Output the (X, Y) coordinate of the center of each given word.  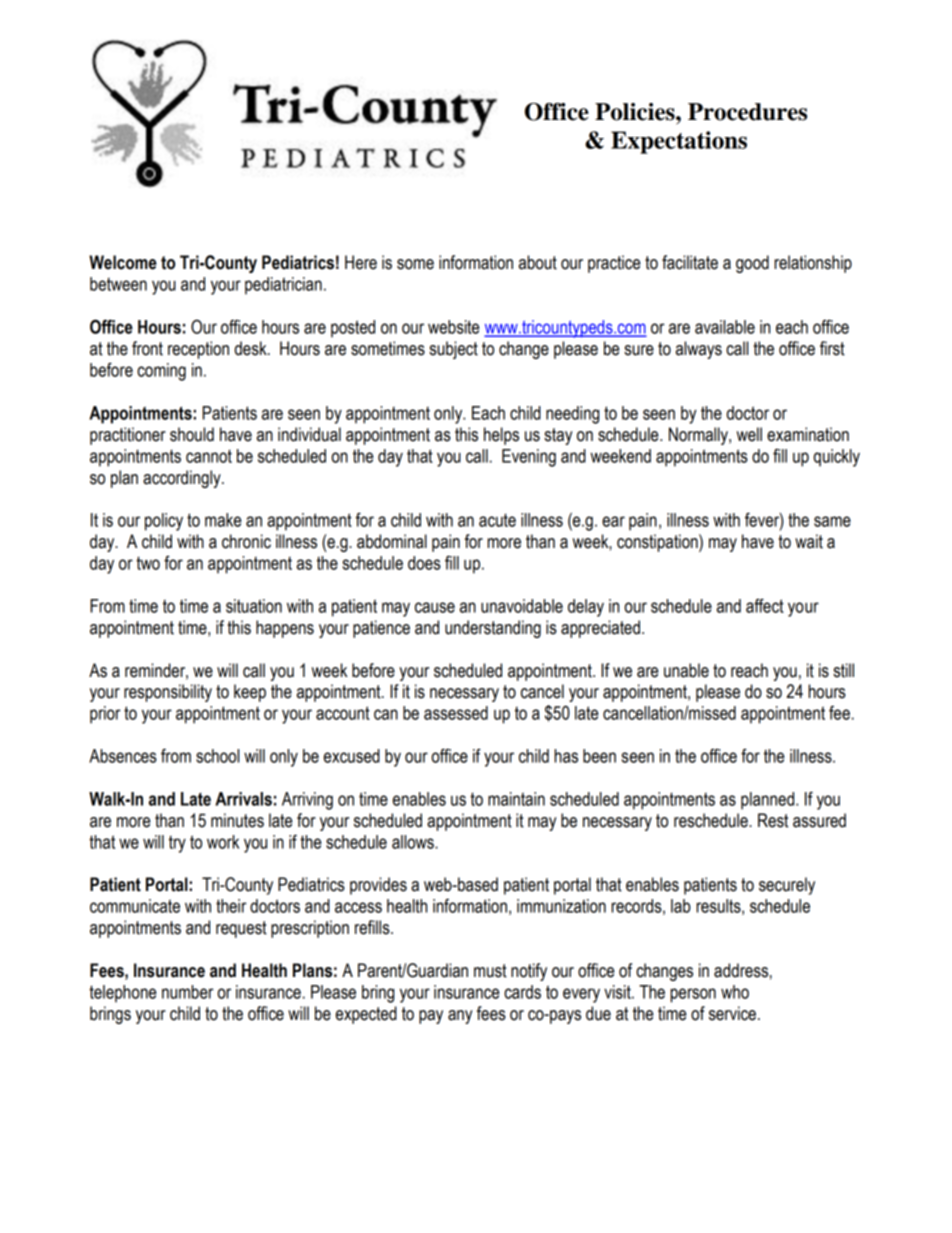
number (188, 992)
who (735, 992)
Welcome (123, 262)
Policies (636, 112)
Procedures (747, 112)
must (490, 971)
